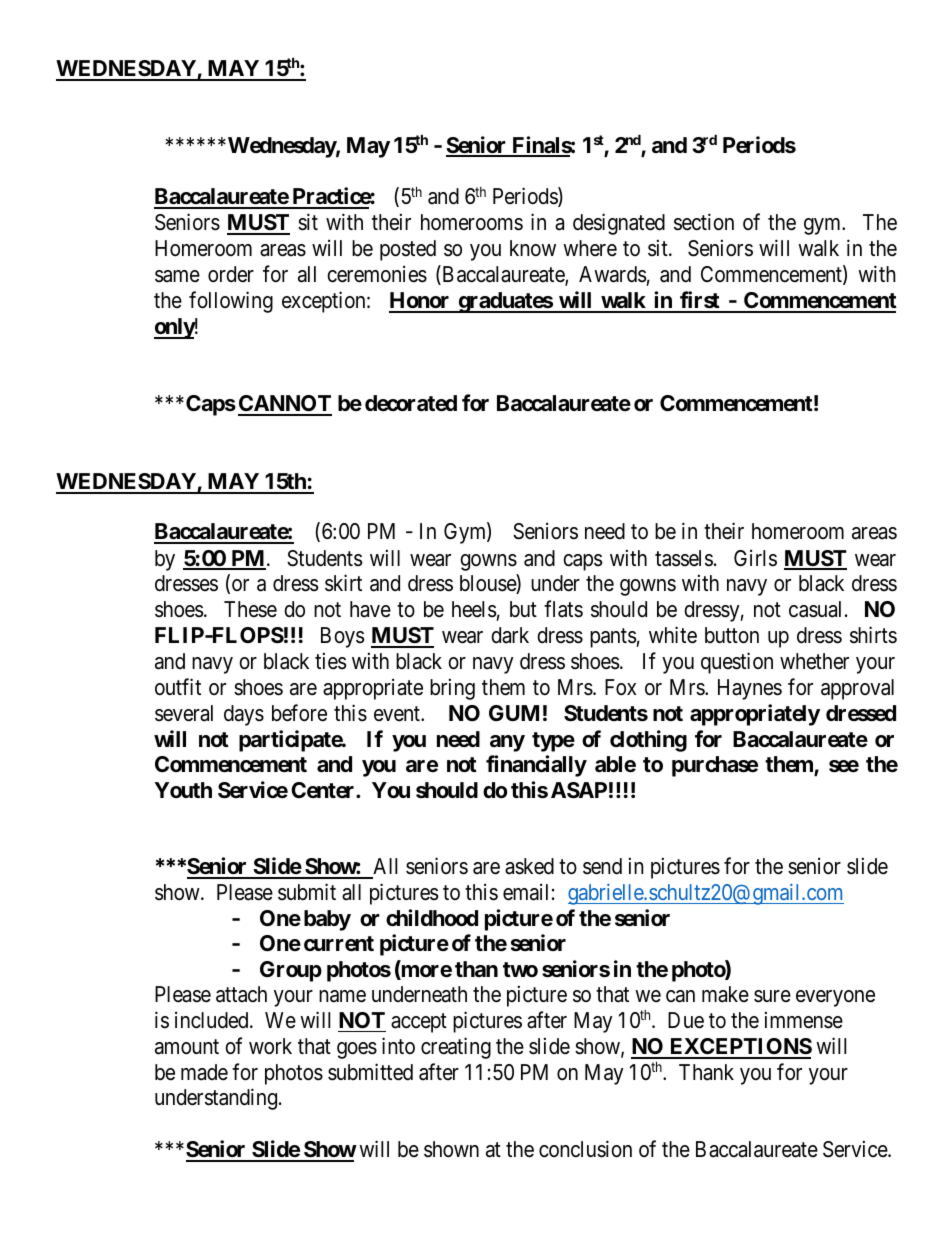  I want to click on made, so click(204, 1072).
